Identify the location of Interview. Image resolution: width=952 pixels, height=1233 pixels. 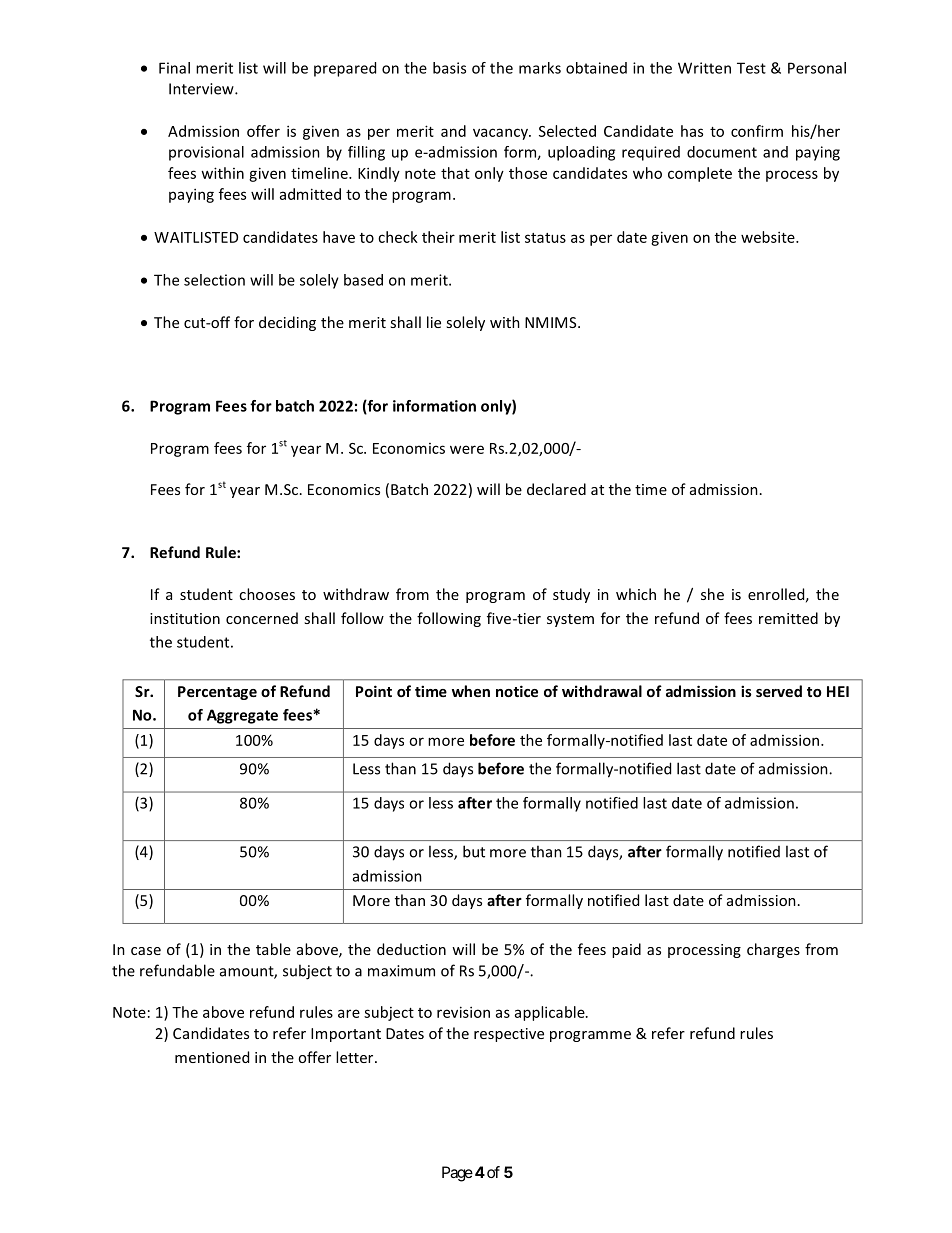
(202, 89).
